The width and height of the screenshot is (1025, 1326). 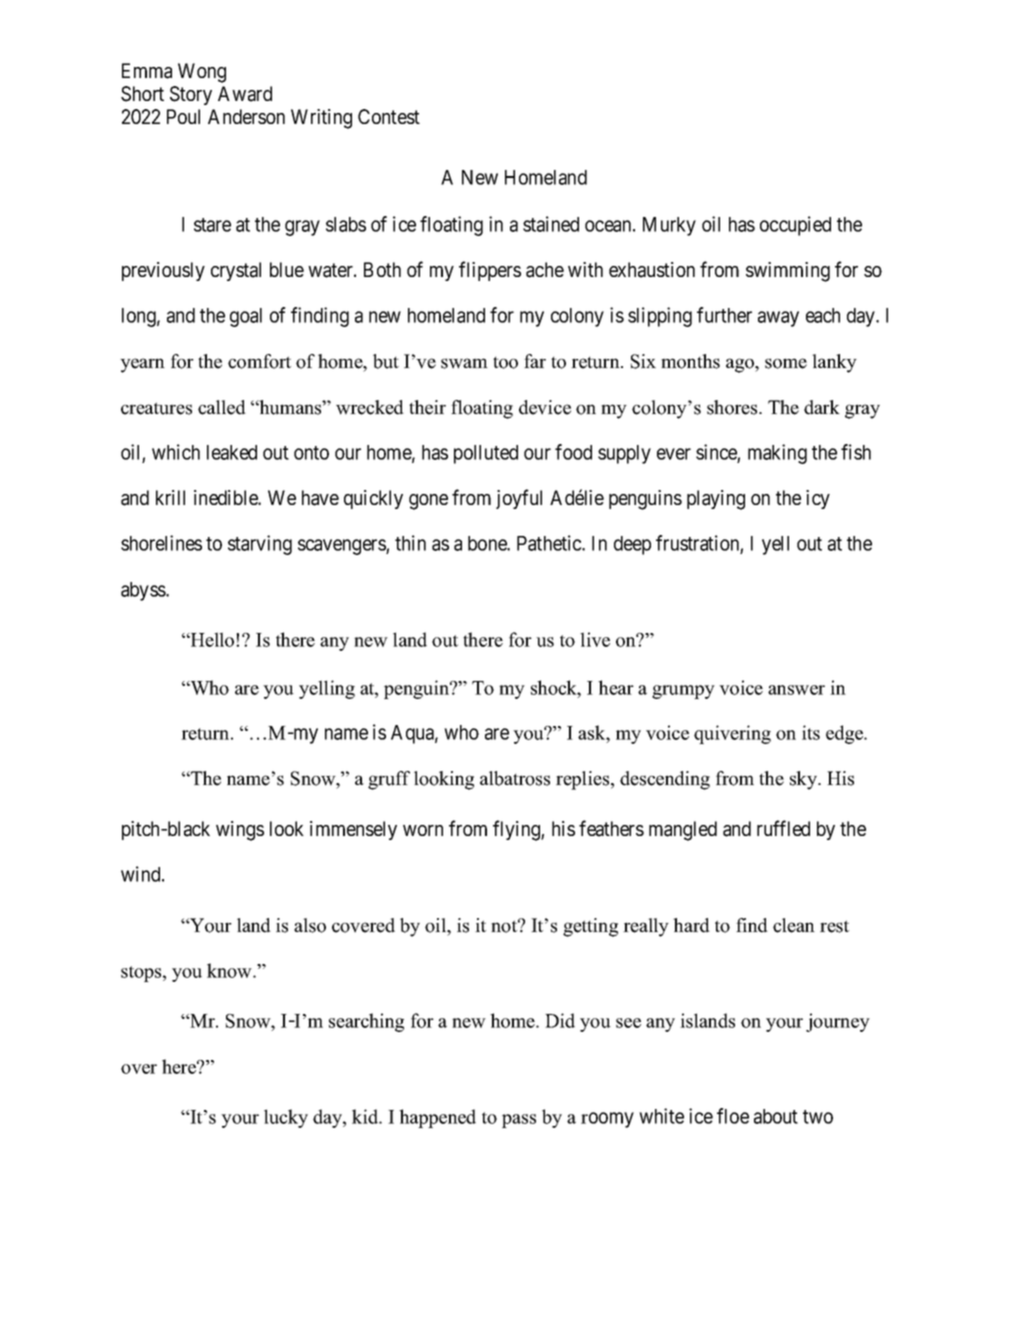 What do you see at coordinates (245, 94) in the screenshot?
I see `Award` at bounding box center [245, 94].
